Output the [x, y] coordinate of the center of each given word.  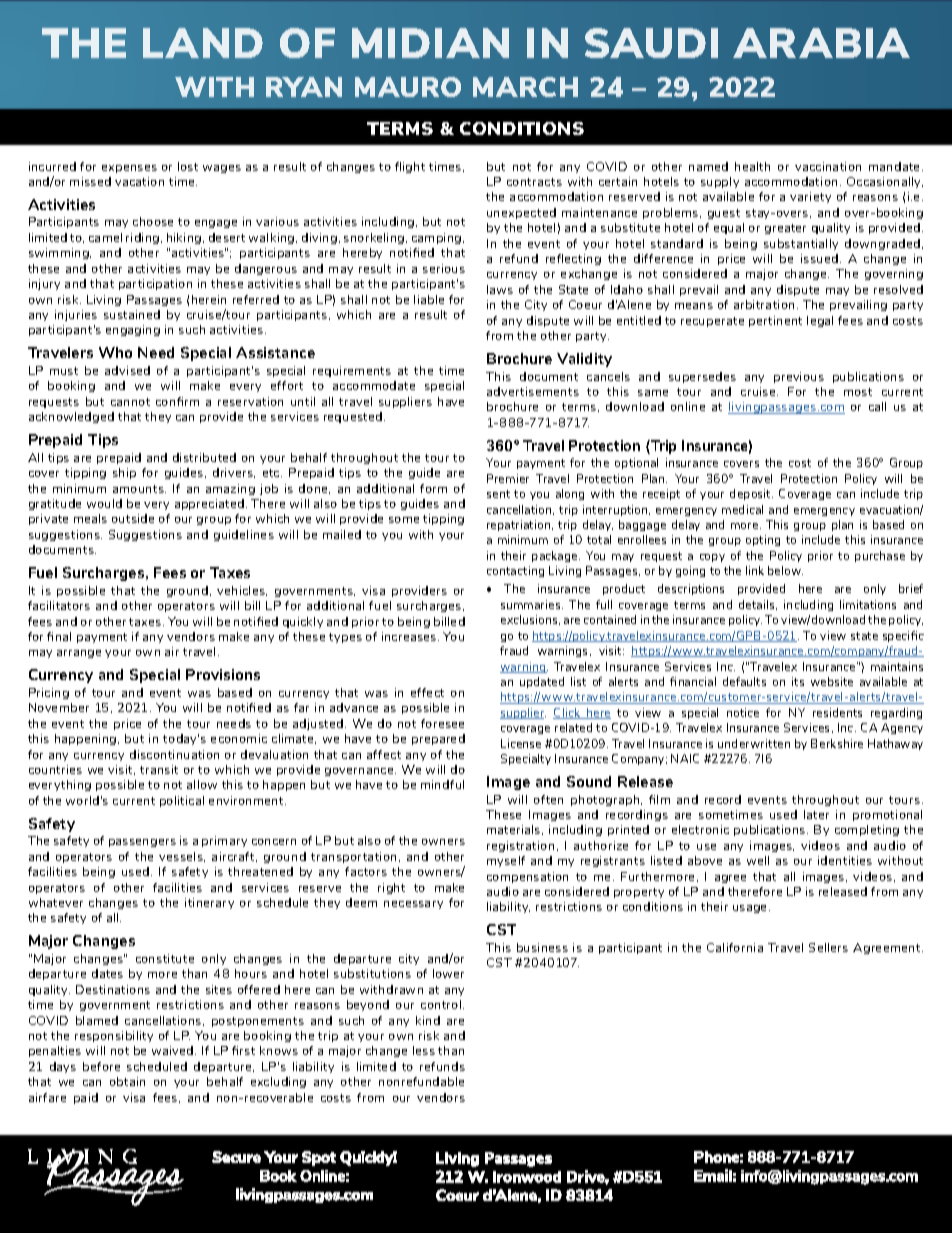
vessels [182, 857]
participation [155, 284]
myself [506, 861]
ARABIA [821, 43]
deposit [751, 494]
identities [845, 860]
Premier [508, 478]
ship [124, 473]
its [798, 681]
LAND [203, 43]
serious [444, 268]
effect [427, 692]
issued [819, 258]
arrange [79, 654]
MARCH [525, 87]
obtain [127, 1081]
